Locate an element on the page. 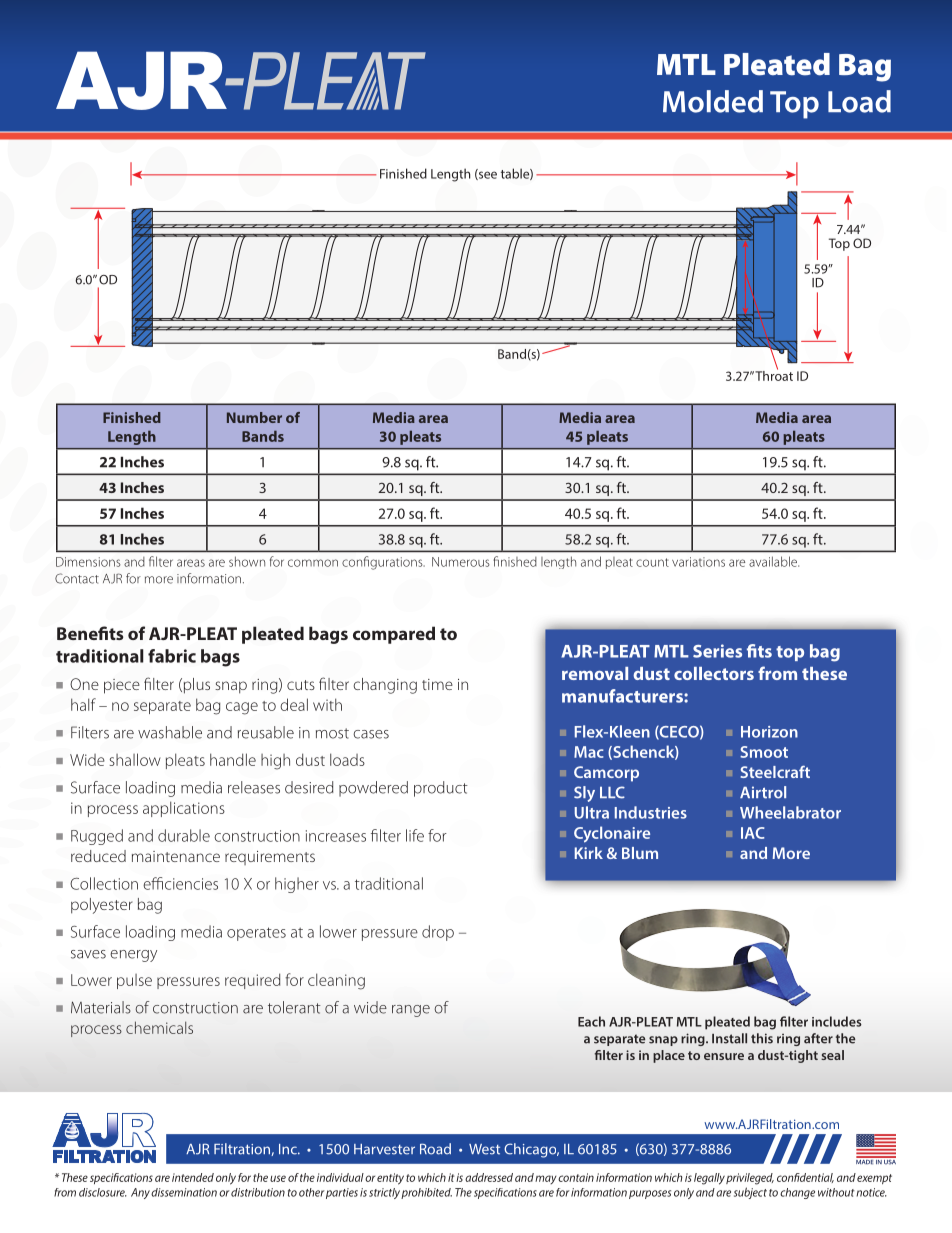 The height and width of the page is (1233, 952). Molded is located at coordinates (713, 101).
